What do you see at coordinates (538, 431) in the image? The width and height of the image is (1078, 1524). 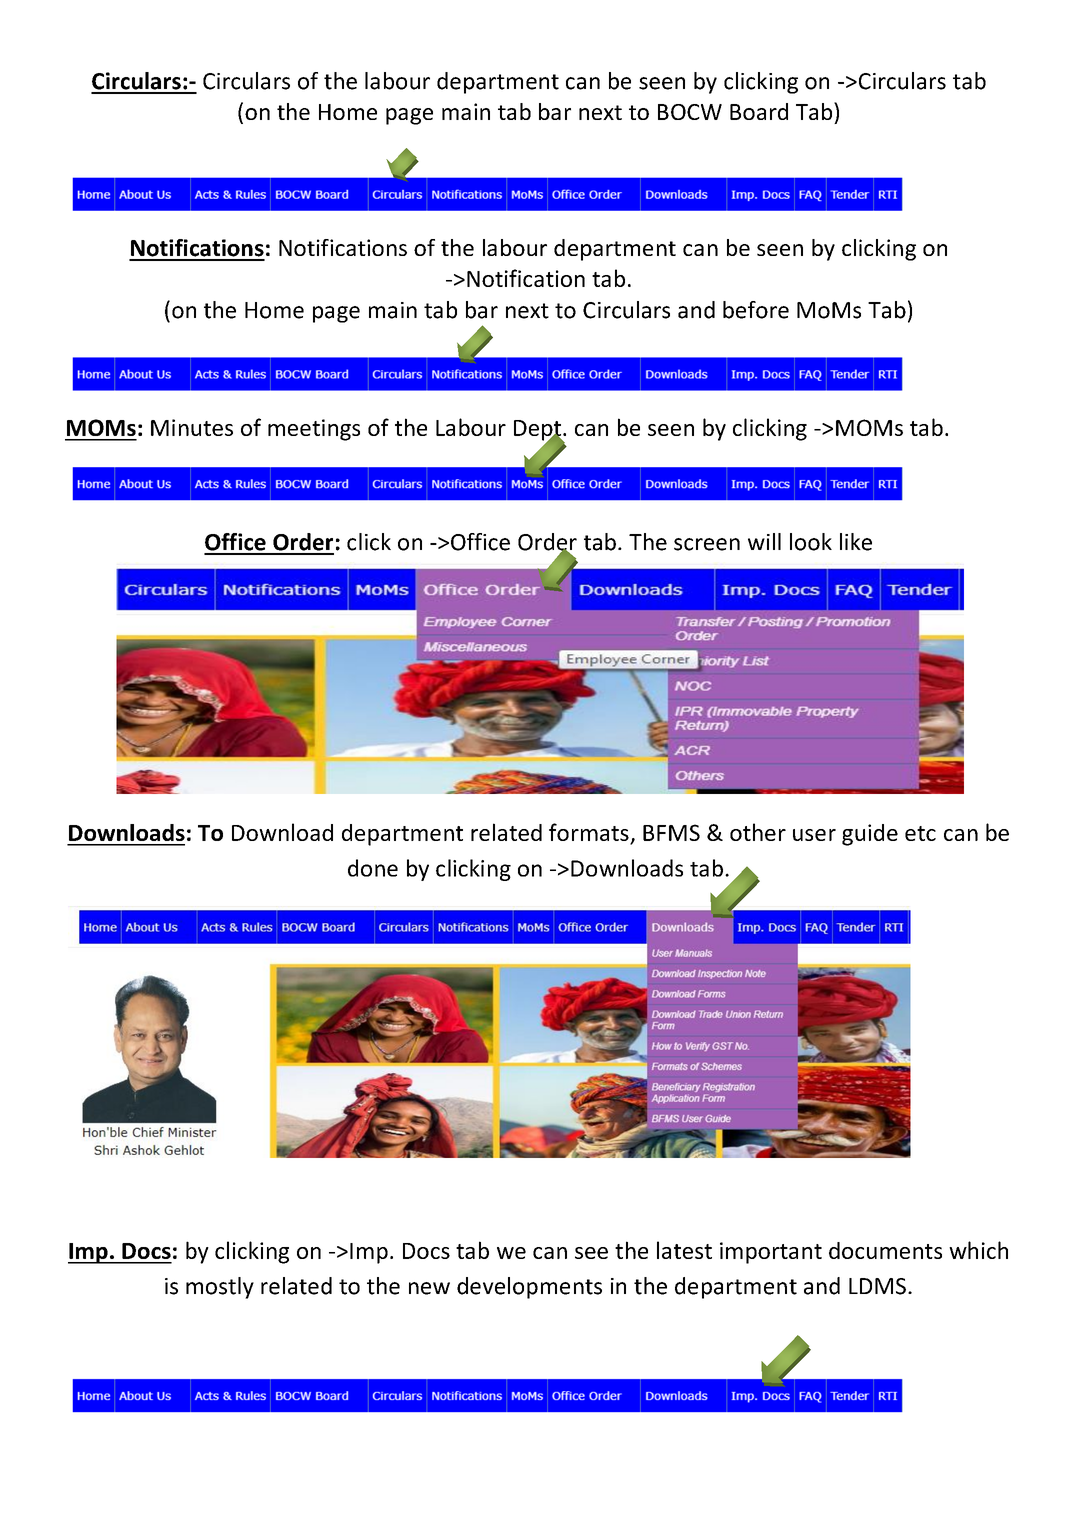 I see `Dept` at bounding box center [538, 431].
